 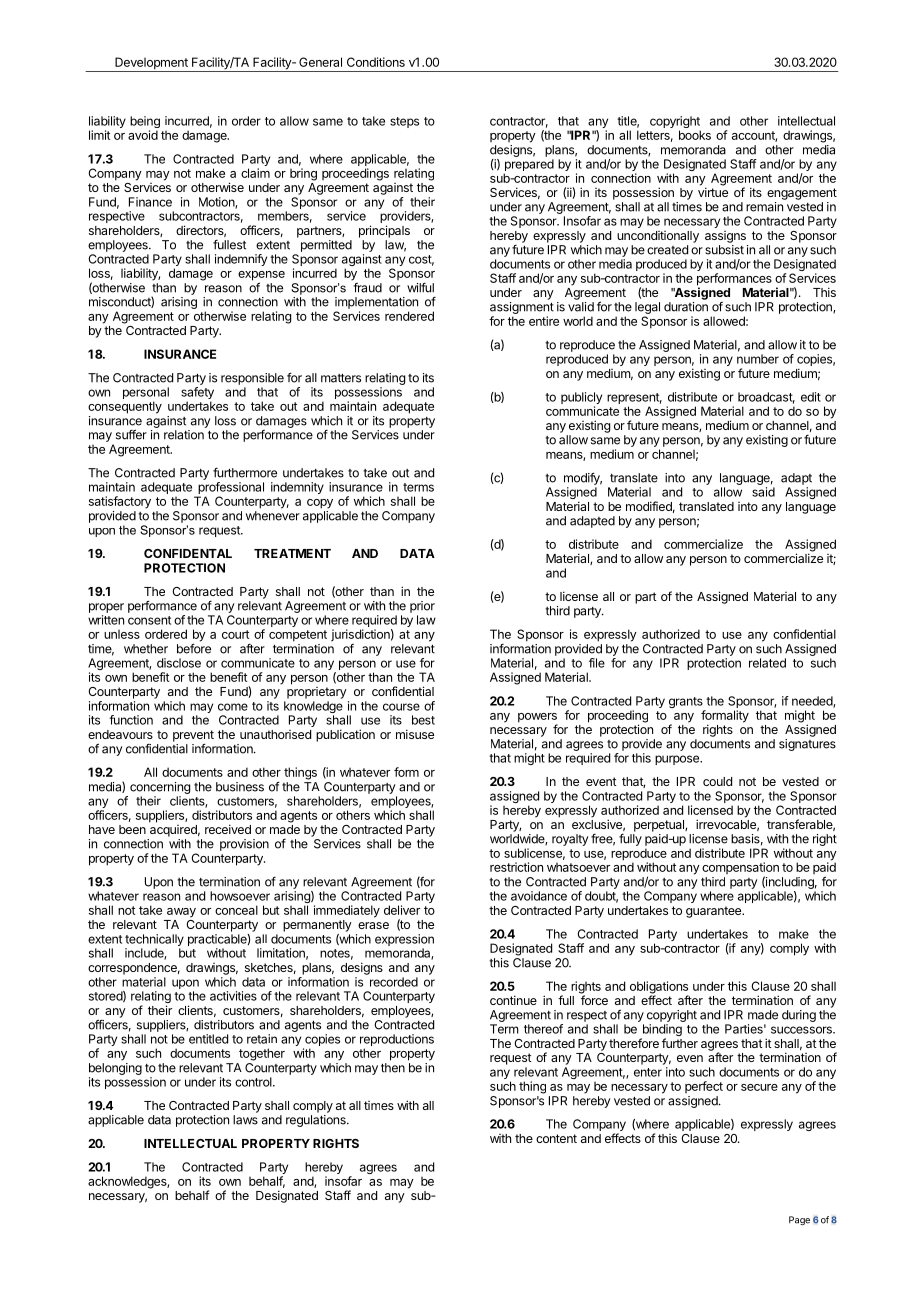 What do you see at coordinates (245, 1120) in the screenshot?
I see `laws` at bounding box center [245, 1120].
